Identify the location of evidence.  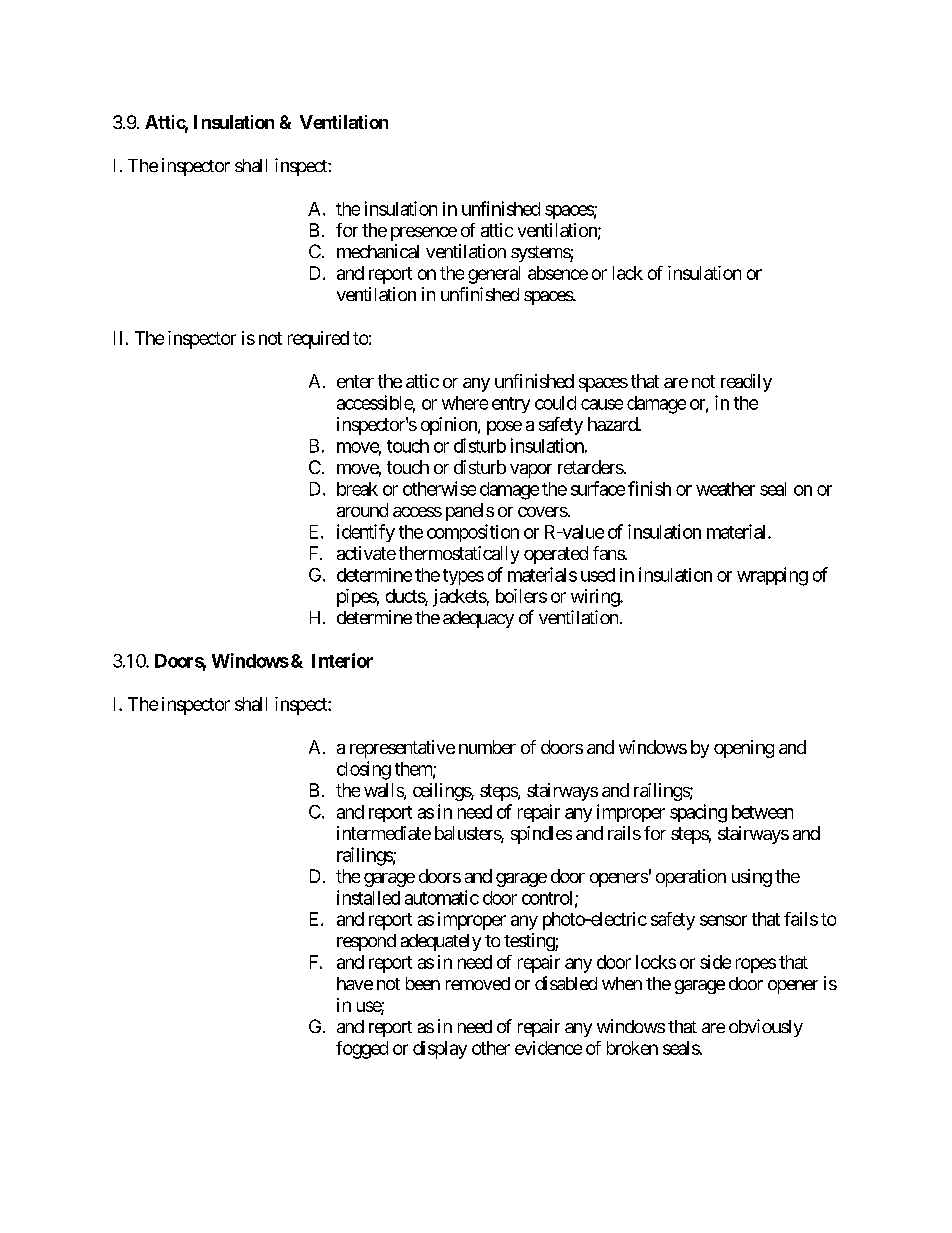
(548, 1048).
